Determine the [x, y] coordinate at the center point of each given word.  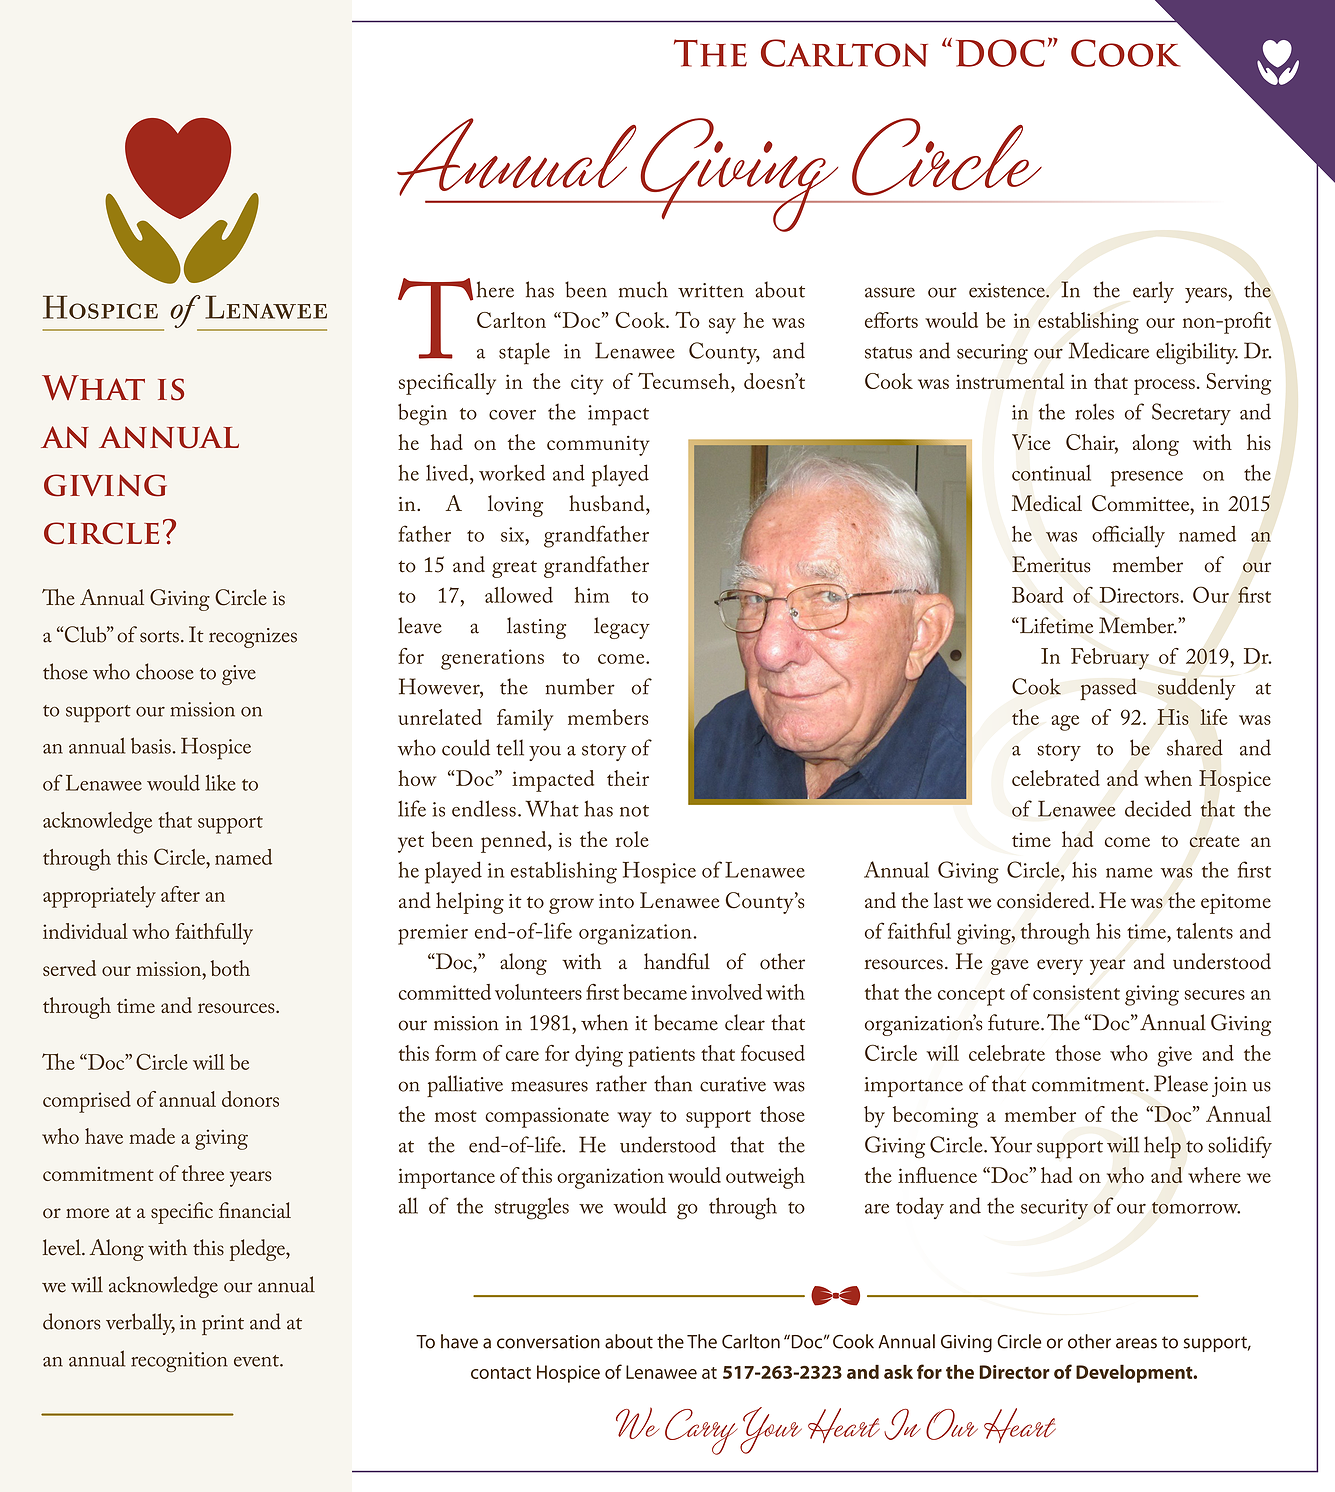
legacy [622, 628]
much [643, 289]
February [1110, 659]
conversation [548, 1342]
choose [164, 671]
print [223, 1325]
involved [727, 992]
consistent [1076, 992]
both [230, 968]
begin [422, 414]
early [1153, 292]
